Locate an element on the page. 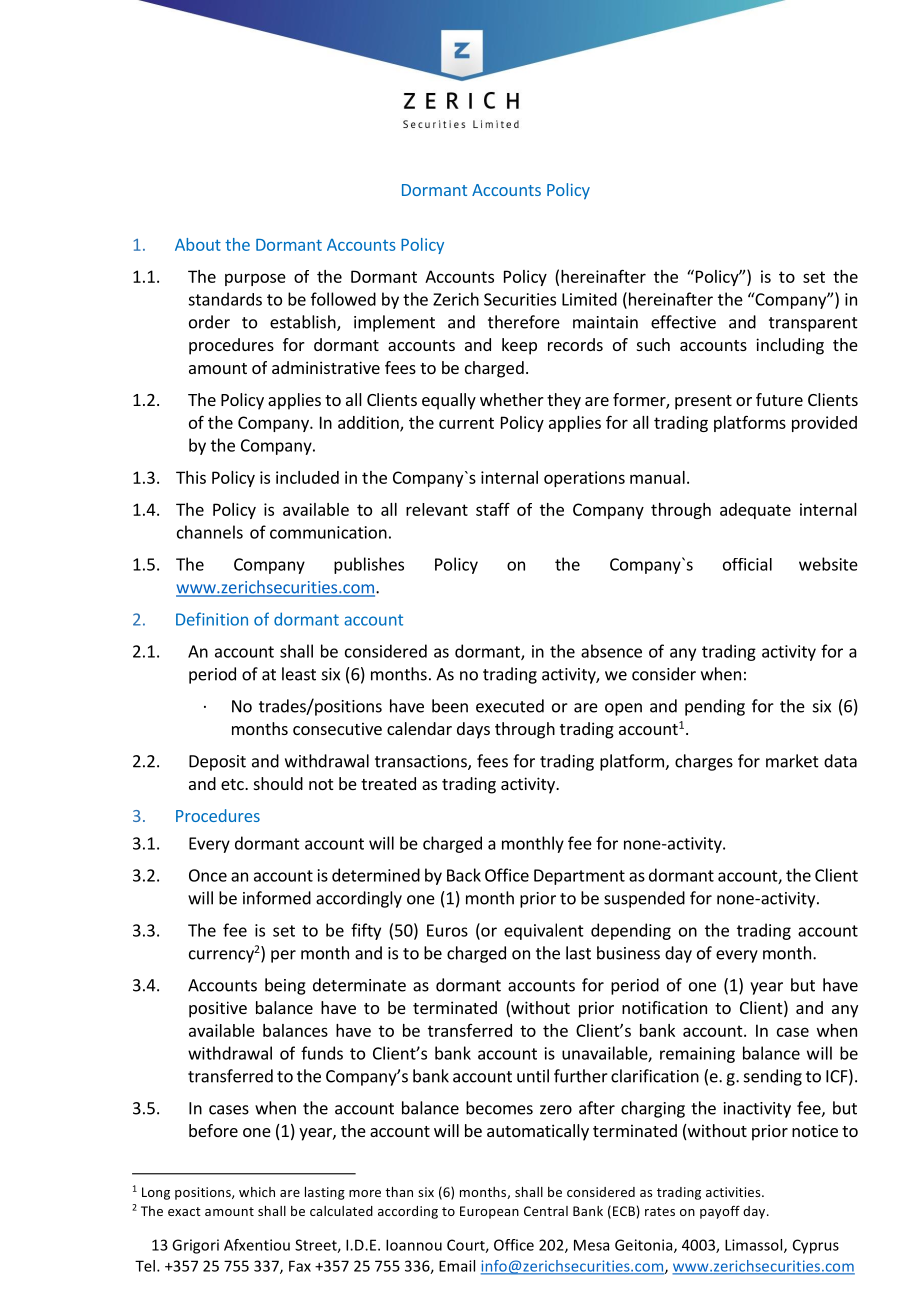 The width and height of the page is (924, 1308). therefore is located at coordinates (524, 322).
